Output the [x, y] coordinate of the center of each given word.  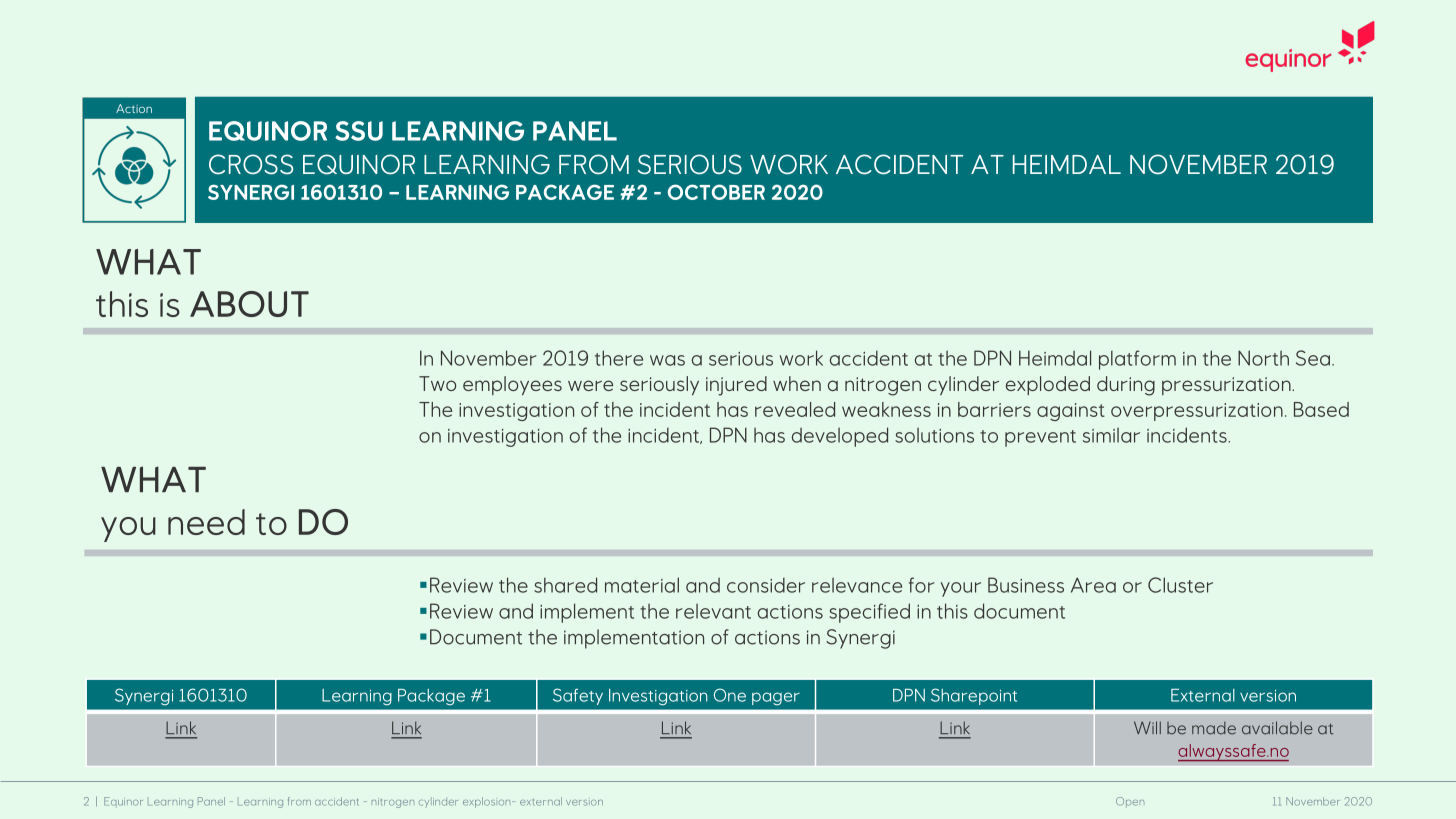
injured [736, 386]
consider [766, 585]
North [1263, 358]
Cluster [1180, 585]
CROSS [251, 164]
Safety [578, 696]
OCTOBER [716, 192]
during [1126, 386]
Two [437, 383]
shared [565, 585]
